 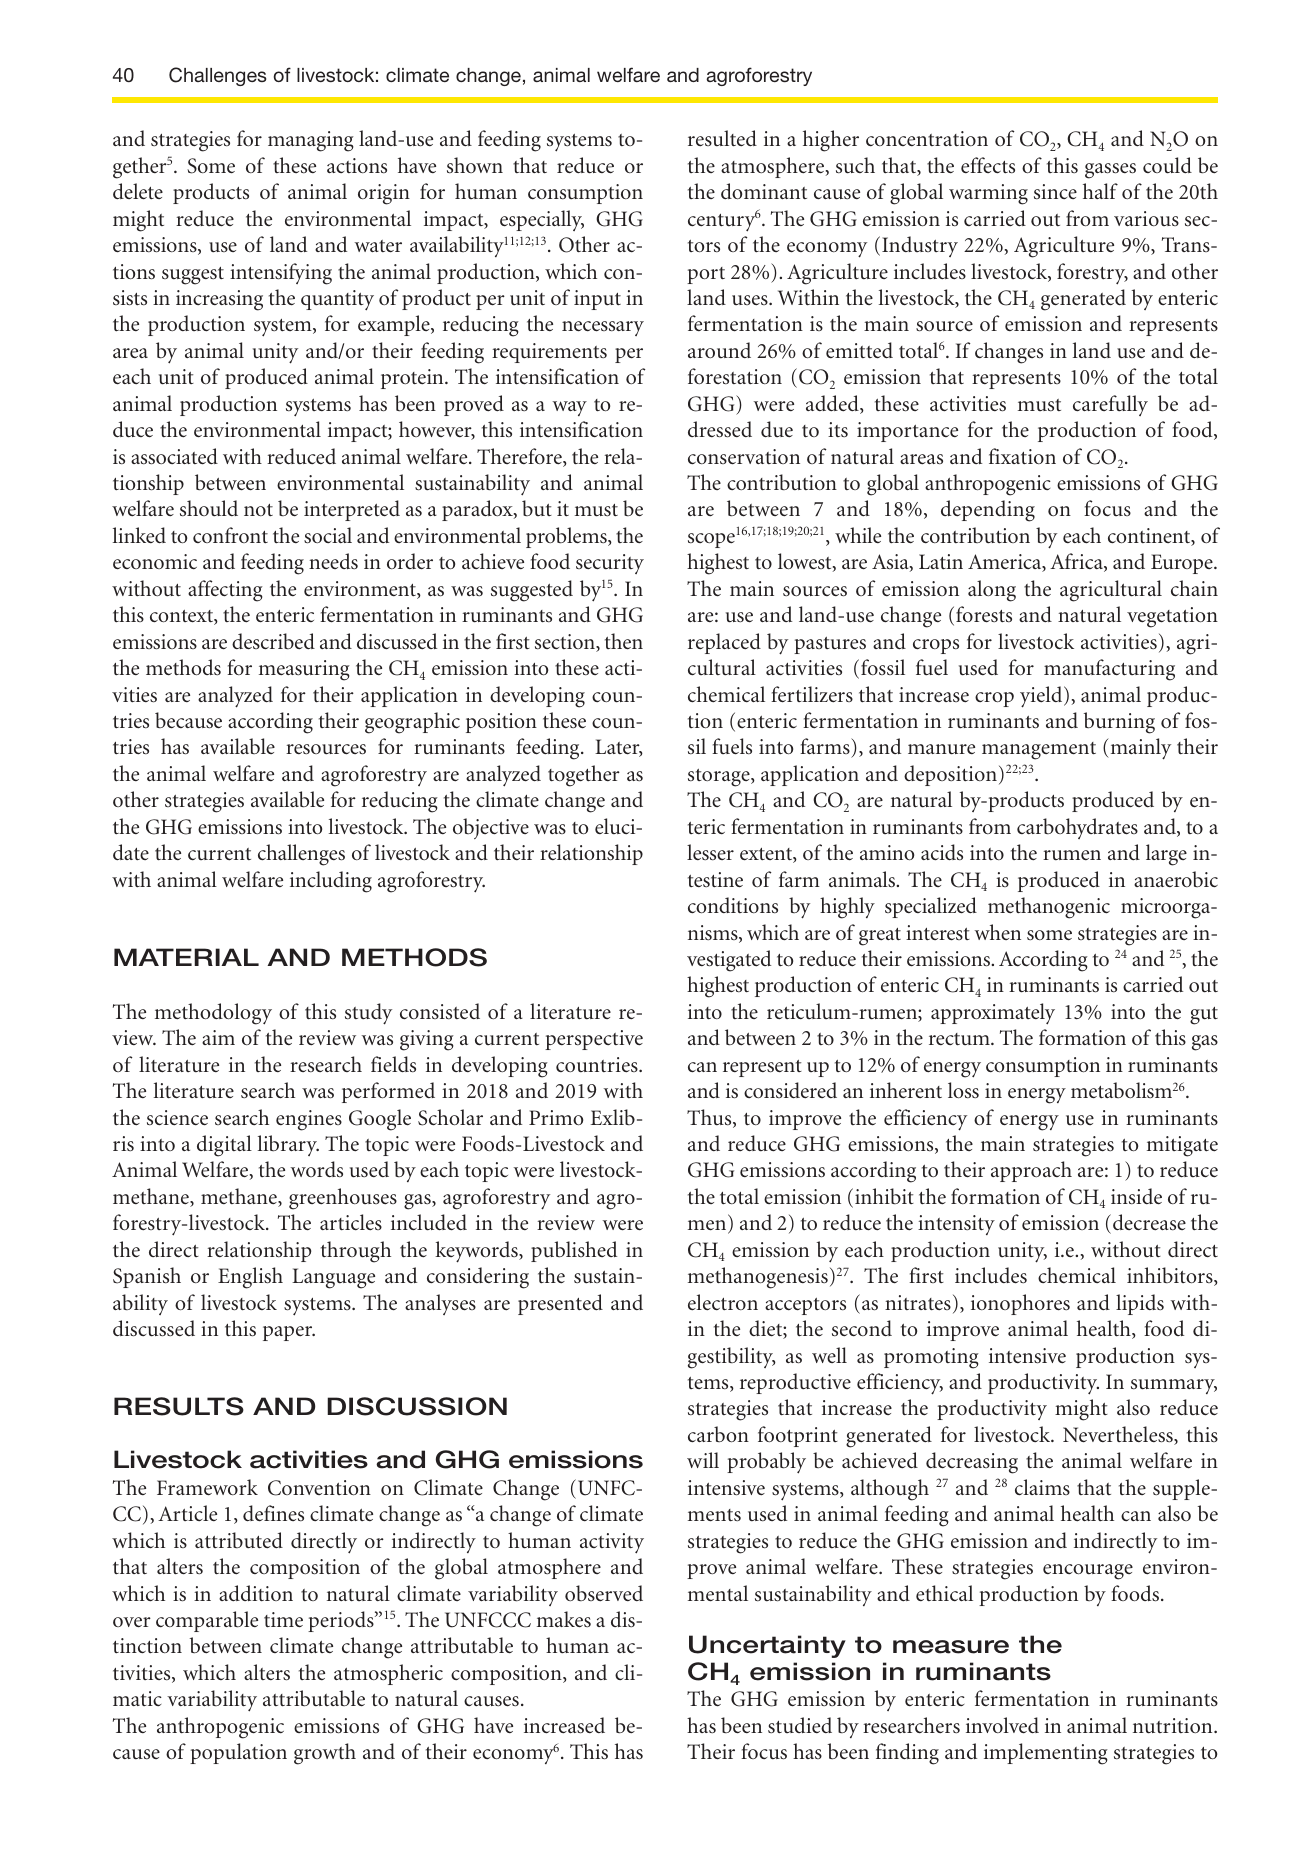 What do you see at coordinates (722, 138) in the screenshot?
I see `resulted` at bounding box center [722, 138].
